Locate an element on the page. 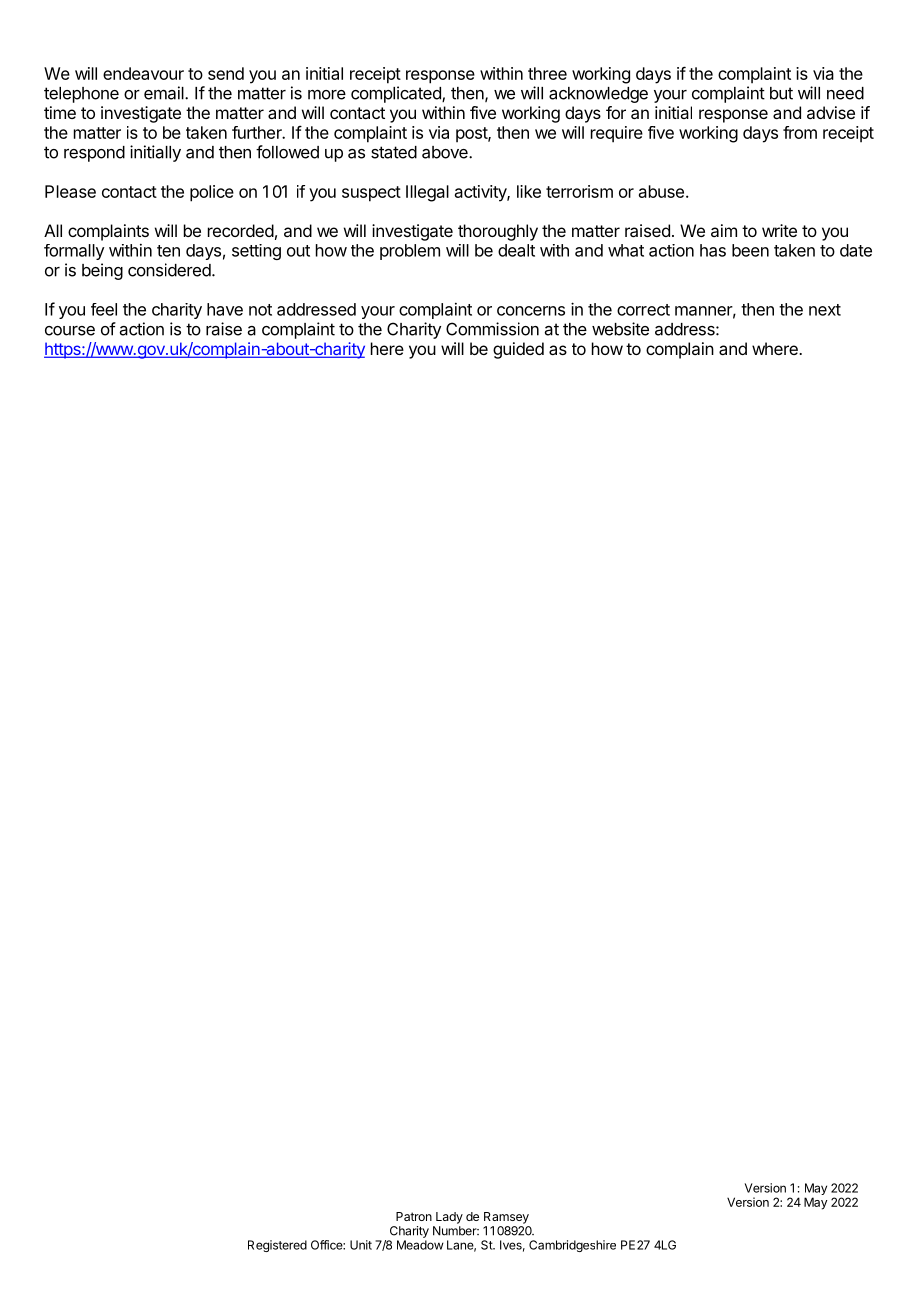 The width and height of the page is (924, 1308). Unit is located at coordinates (361, 1245).
